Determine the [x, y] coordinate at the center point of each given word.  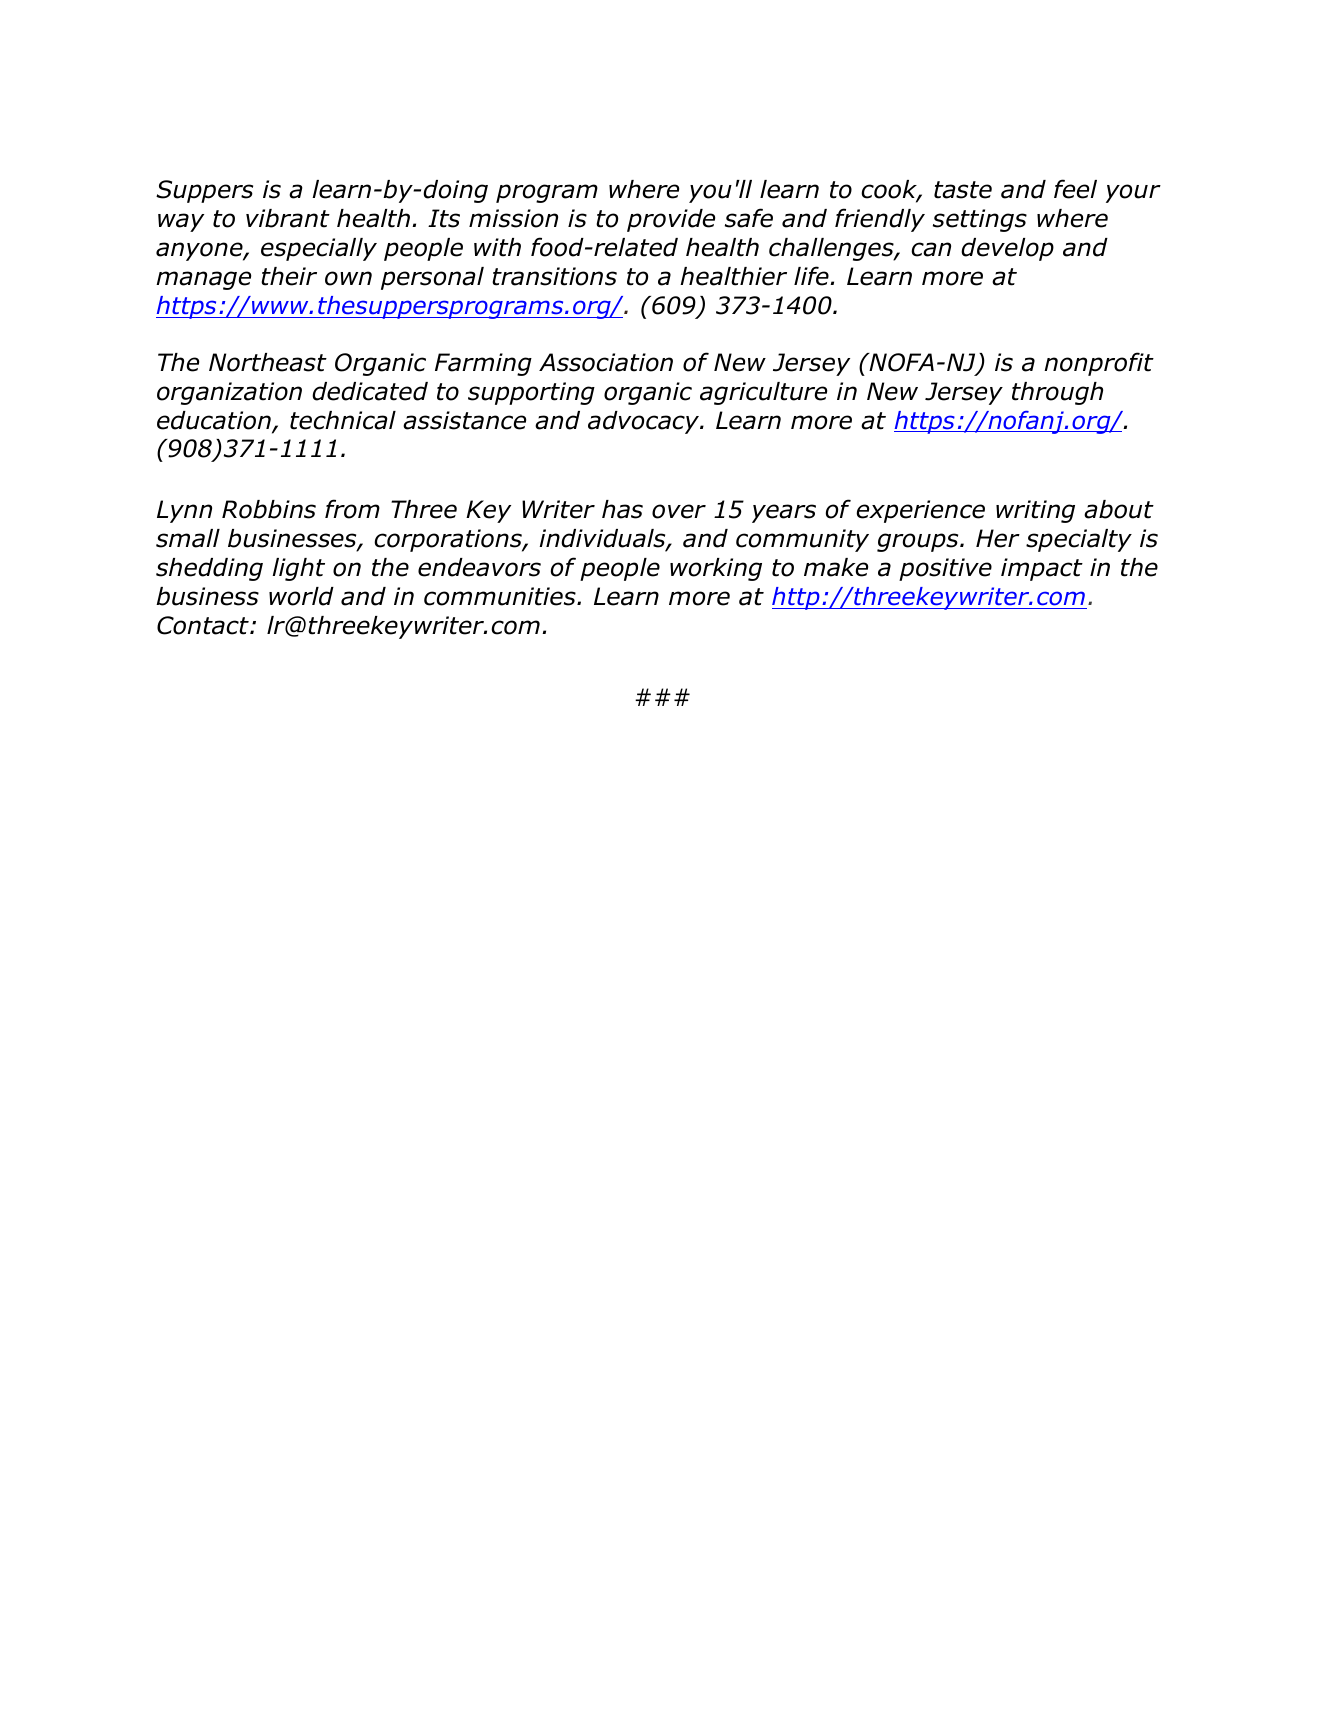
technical [343, 420]
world [301, 596]
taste [963, 190]
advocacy [645, 422]
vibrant [288, 218]
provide [671, 220]
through [1057, 393]
